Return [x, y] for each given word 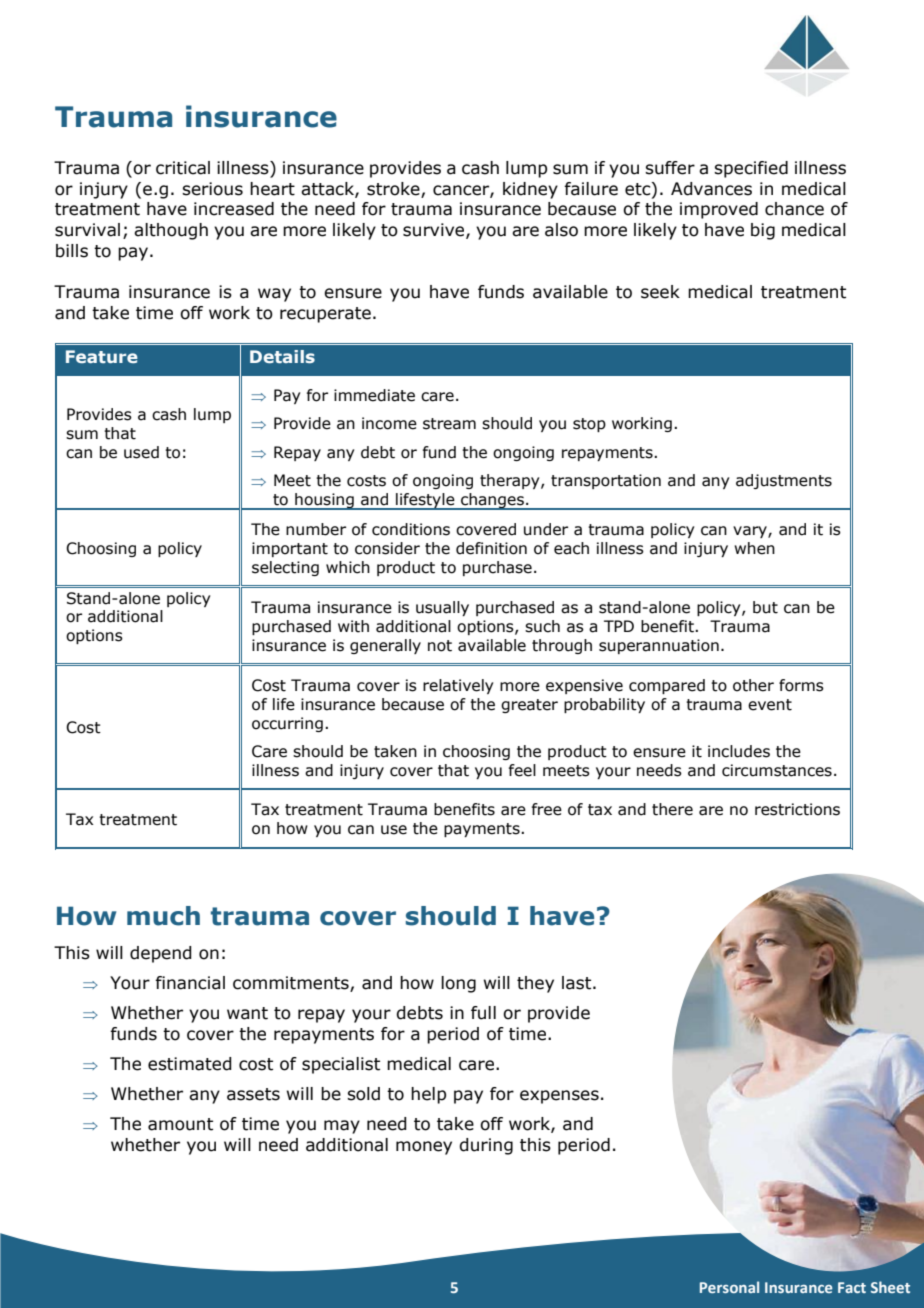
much [163, 916]
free [547, 809]
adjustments [784, 481]
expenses [559, 1097]
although [171, 231]
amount [180, 1124]
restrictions [797, 809]
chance [794, 209]
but [765, 607]
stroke [393, 189]
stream [449, 424]
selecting [285, 568]
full [483, 1013]
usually [442, 608]
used [141, 452]
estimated [190, 1064]
